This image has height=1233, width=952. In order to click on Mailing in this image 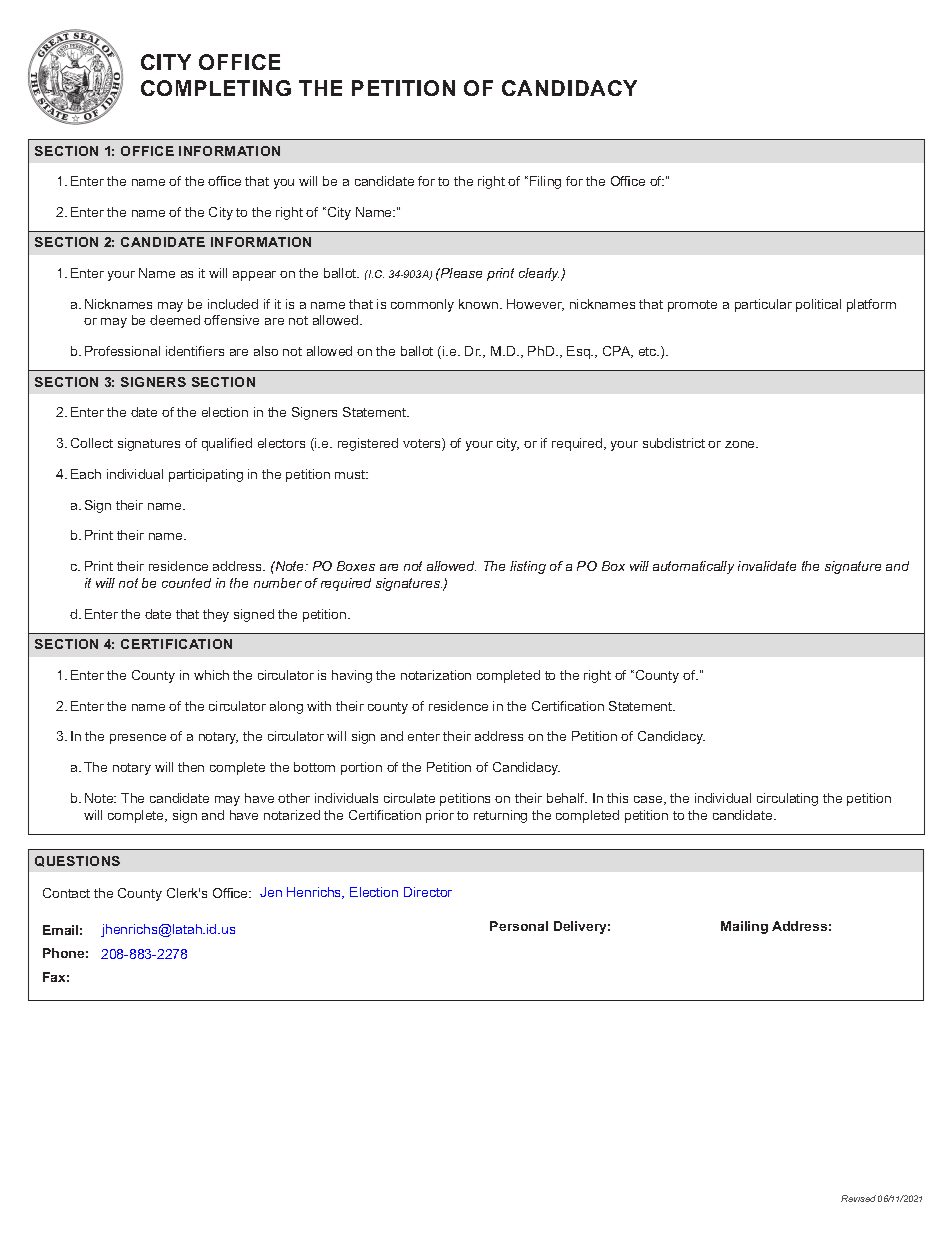, I will do `click(744, 927)`.
